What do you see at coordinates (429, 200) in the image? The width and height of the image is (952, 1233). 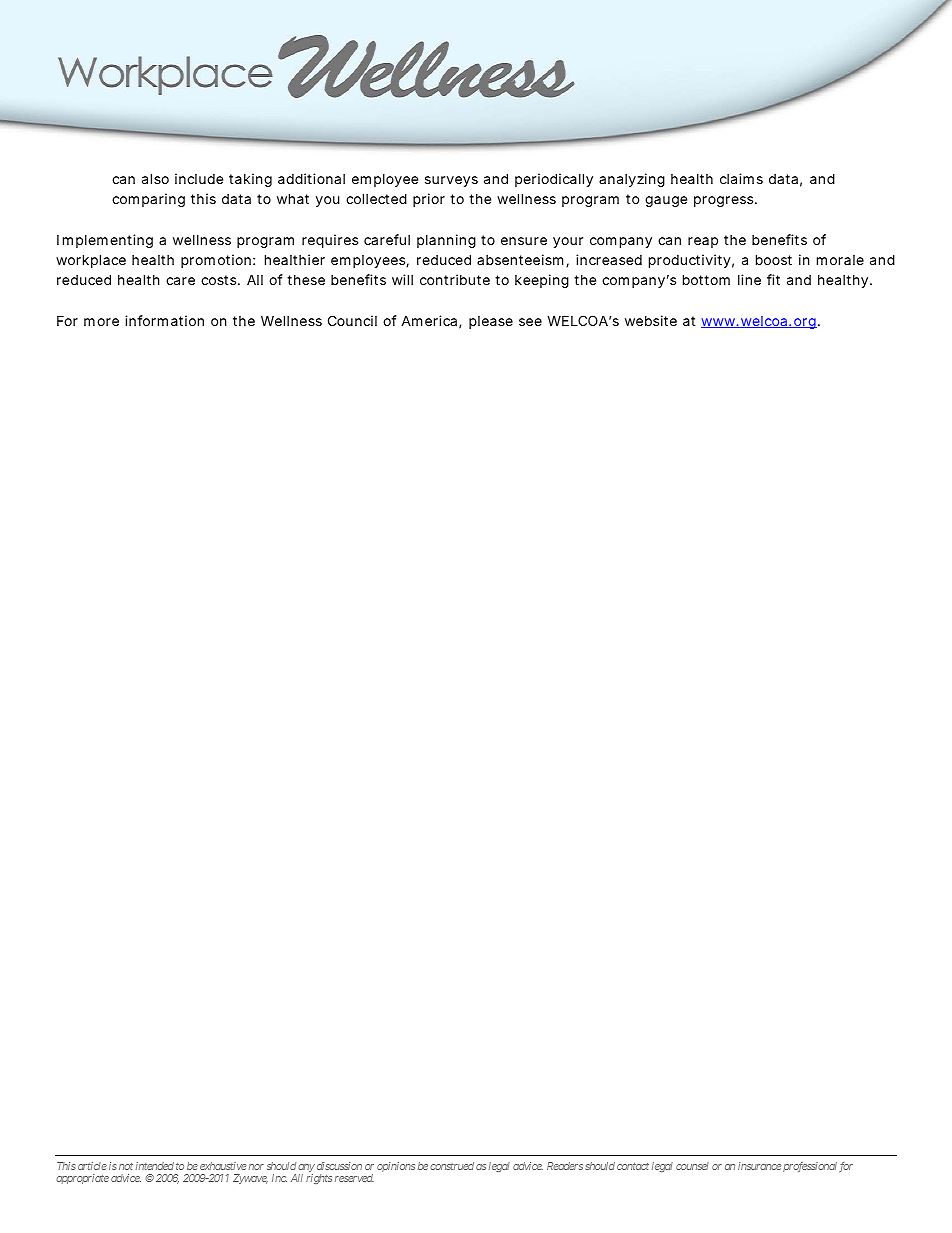 I see `prior` at bounding box center [429, 200].
